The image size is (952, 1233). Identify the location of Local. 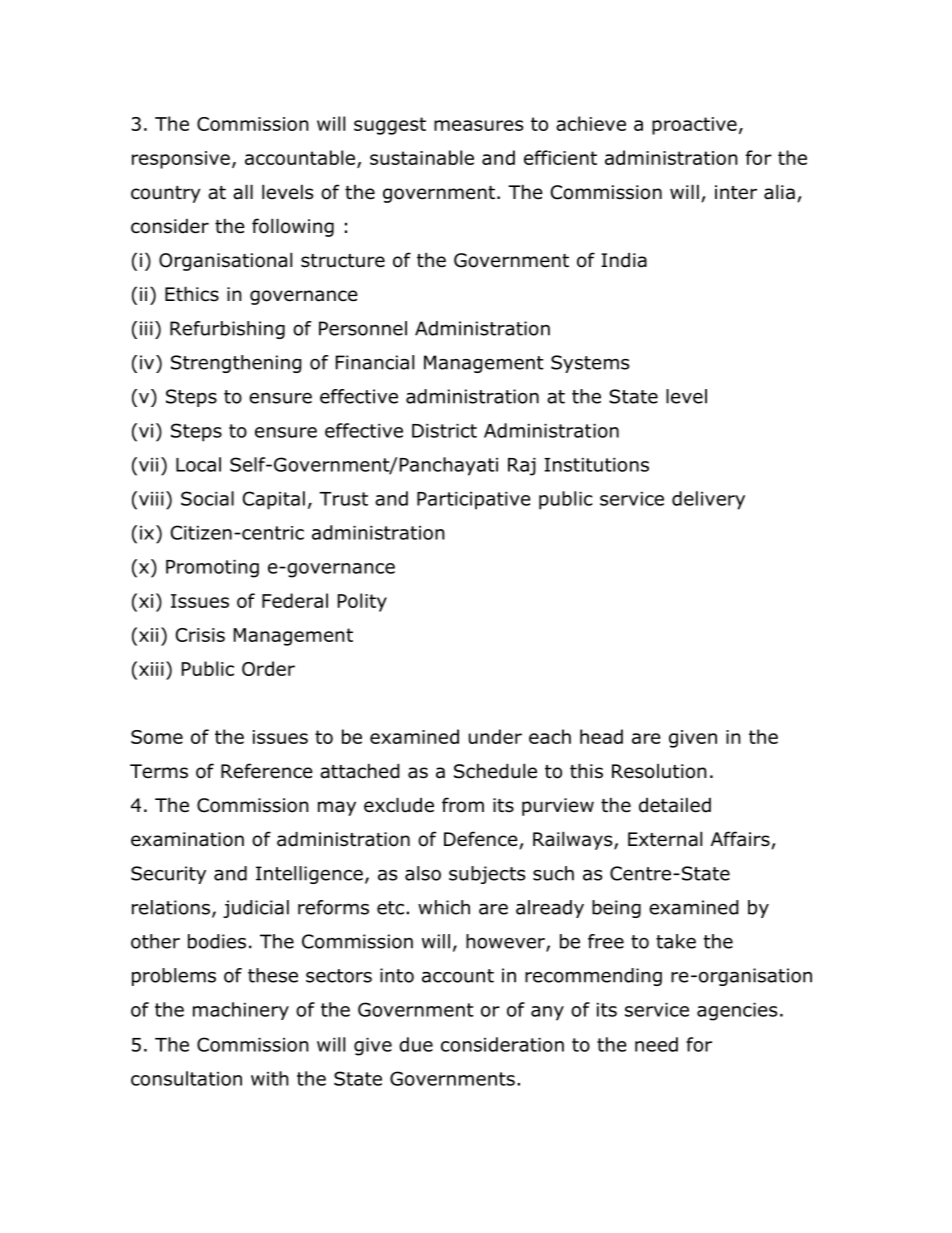
(198, 464).
